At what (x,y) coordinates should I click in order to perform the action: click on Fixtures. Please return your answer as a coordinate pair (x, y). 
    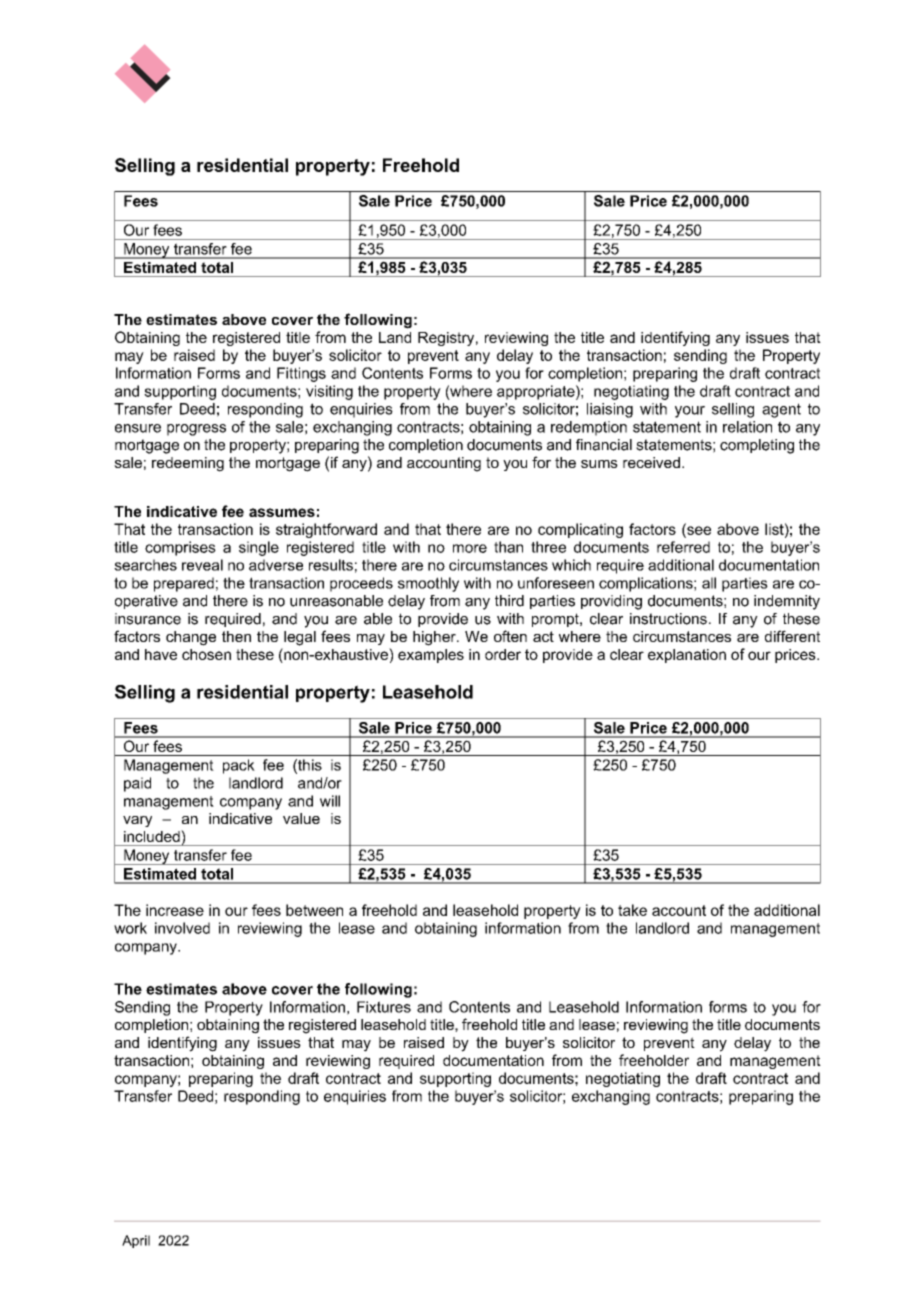
    Looking at the image, I should click on (384, 1007).
